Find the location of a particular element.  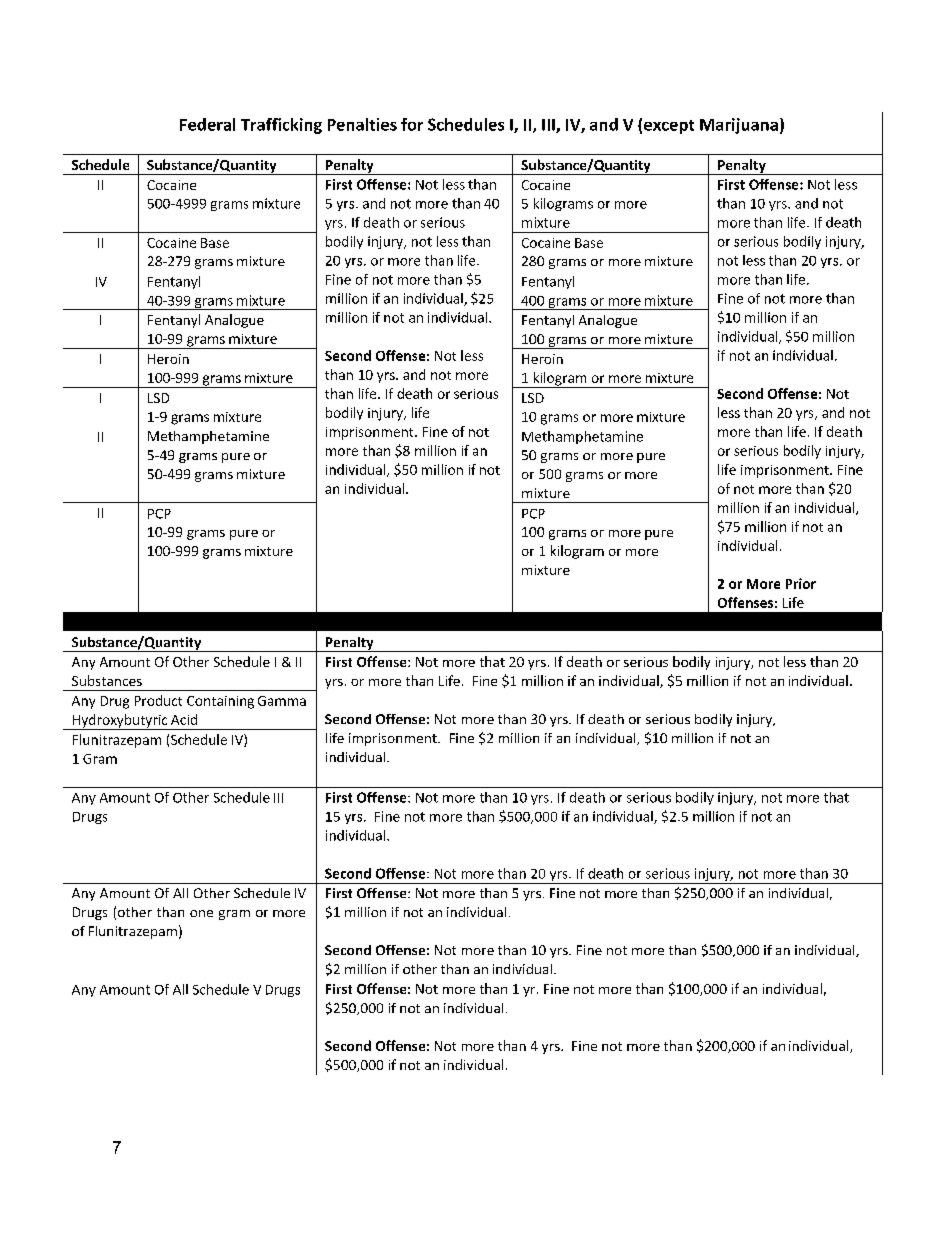

Marijuana is located at coordinates (739, 126).
